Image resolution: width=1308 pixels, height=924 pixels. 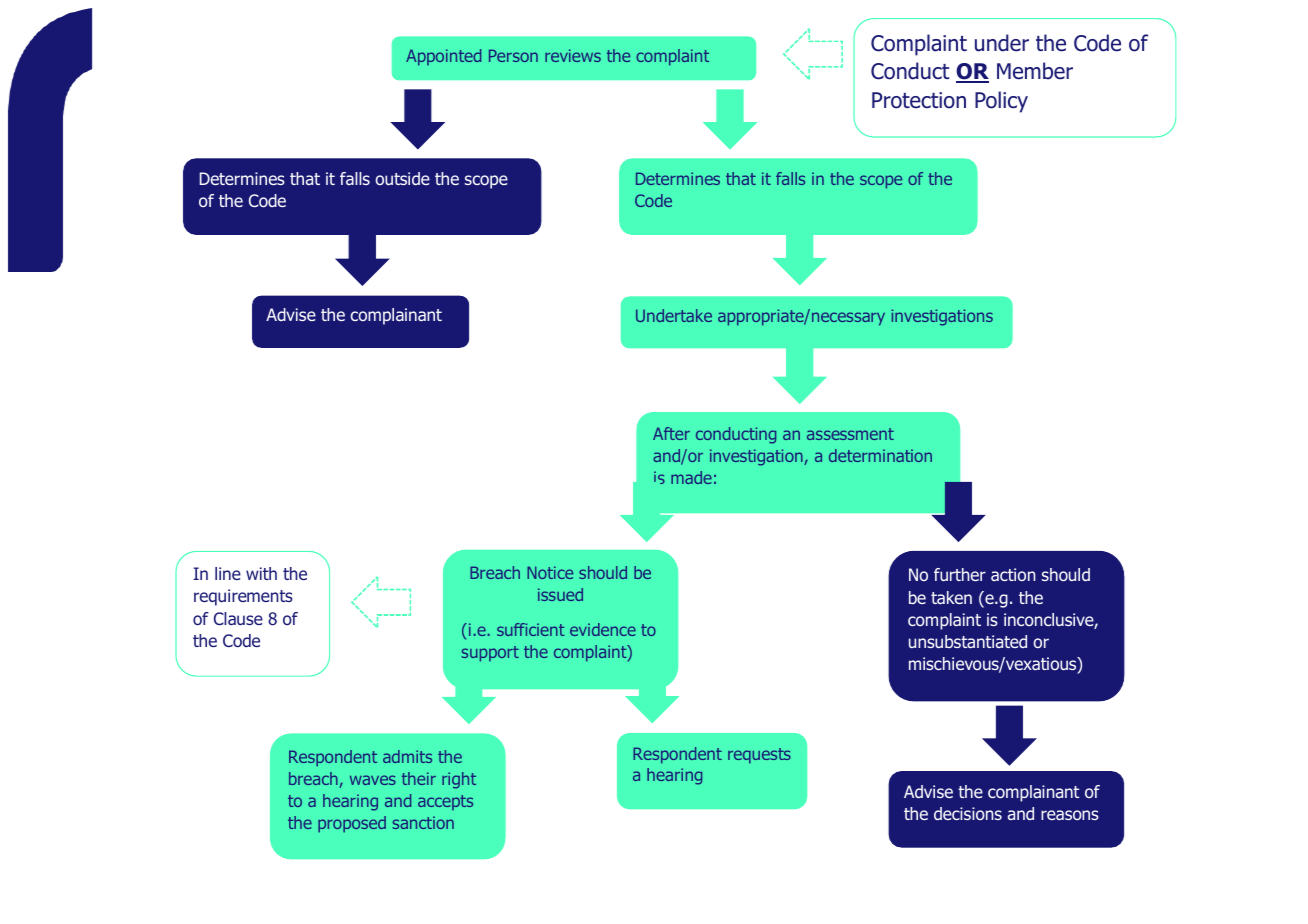 What do you see at coordinates (759, 756) in the screenshot?
I see `requests` at bounding box center [759, 756].
